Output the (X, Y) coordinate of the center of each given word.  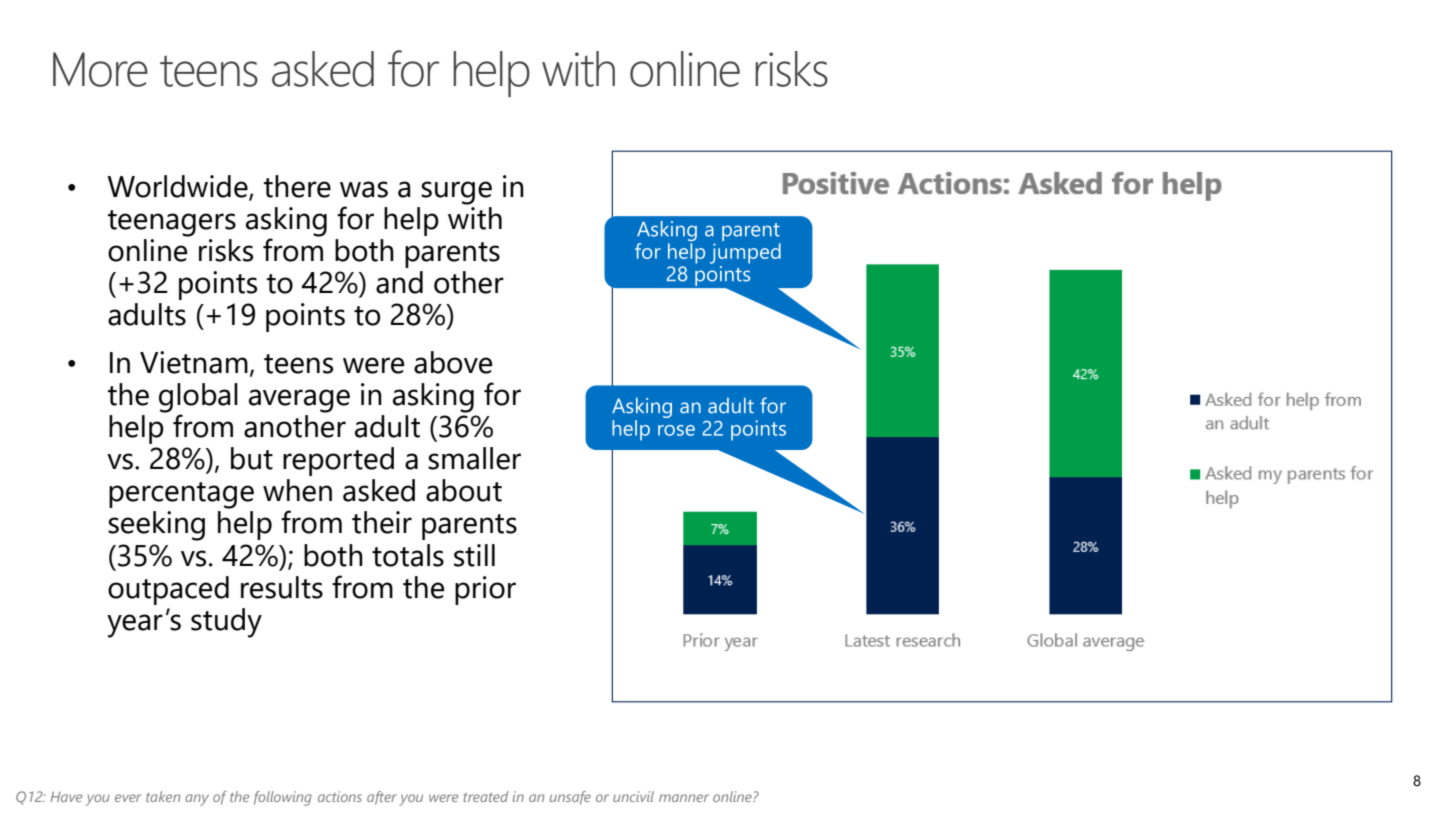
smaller (474, 458)
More (100, 69)
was (364, 189)
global (198, 399)
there (297, 186)
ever (128, 798)
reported (338, 461)
